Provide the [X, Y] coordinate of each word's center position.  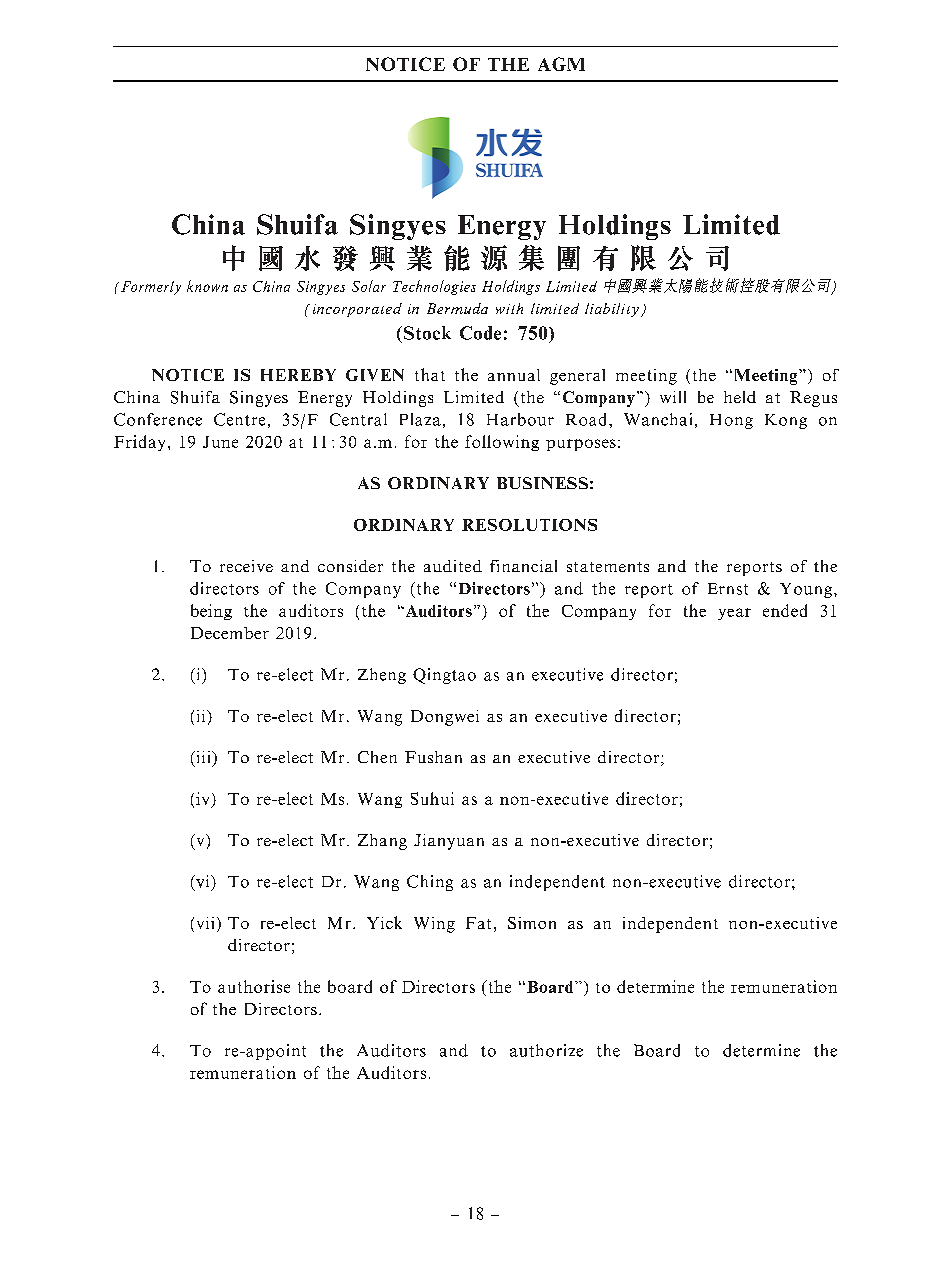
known [207, 286]
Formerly [151, 288]
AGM [561, 64]
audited [453, 566]
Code [480, 333]
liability [612, 310]
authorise [254, 986]
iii [203, 757]
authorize [546, 1050]
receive [246, 566]
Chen [377, 757]
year [734, 614]
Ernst [728, 589]
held [740, 397]
